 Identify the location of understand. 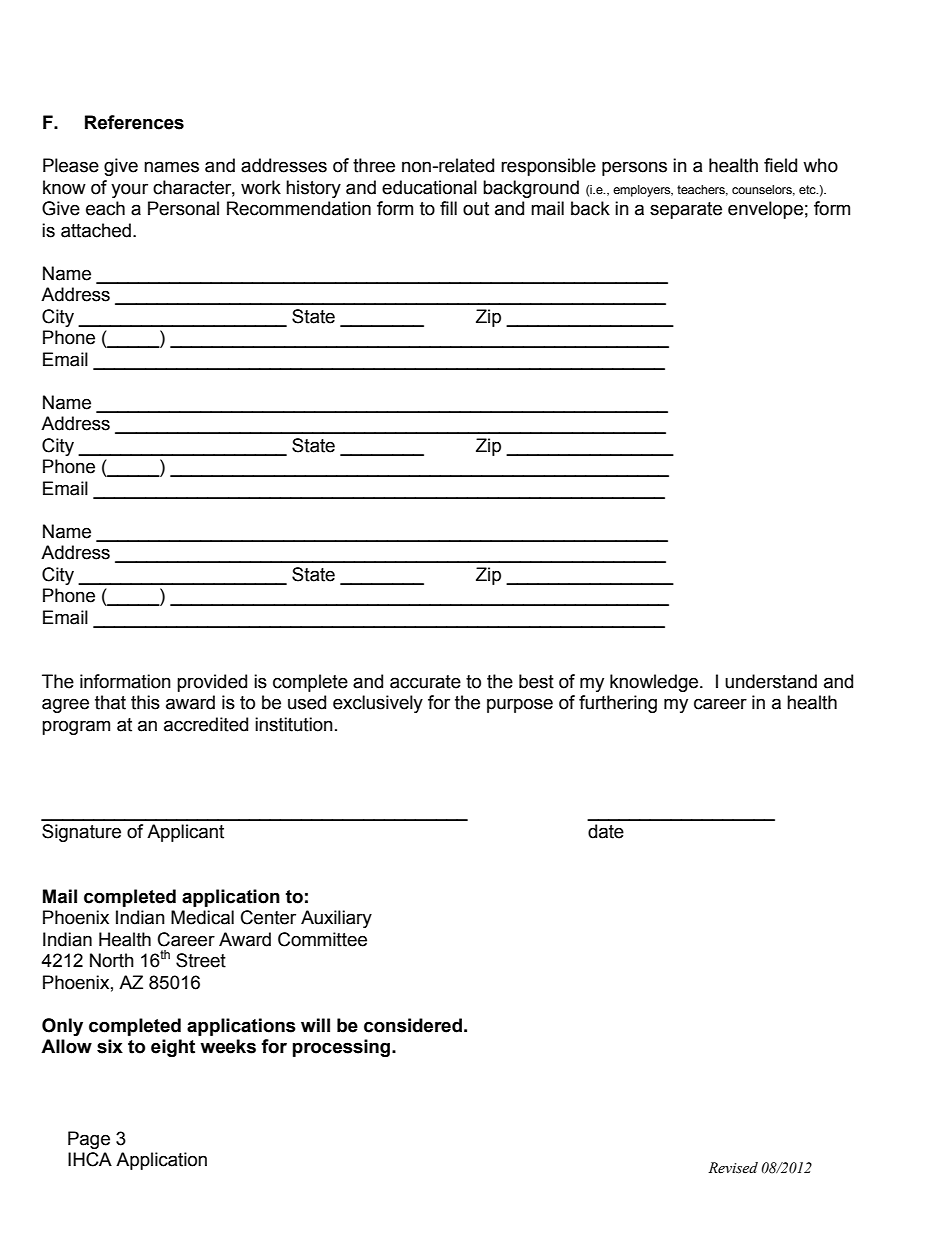
(771, 681).
